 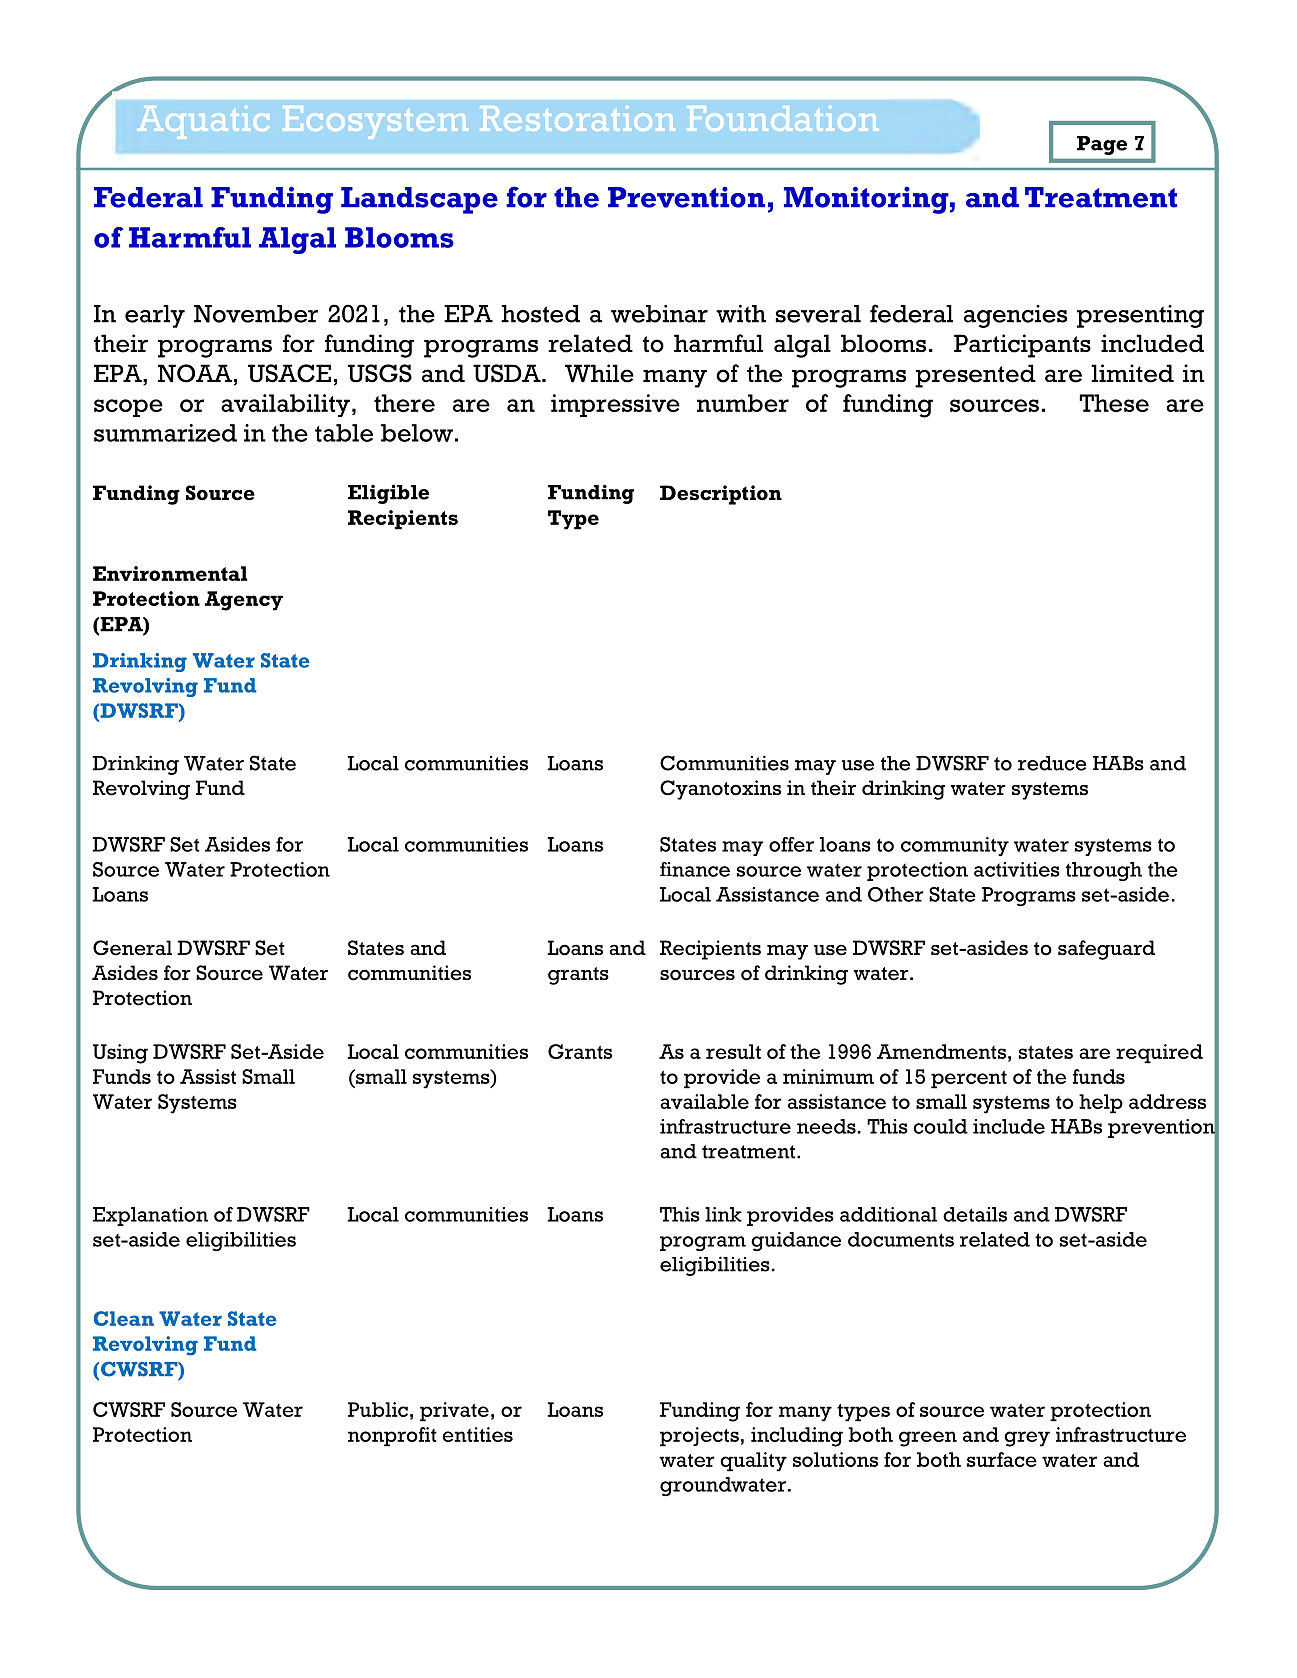 What do you see at coordinates (1106, 950) in the screenshot?
I see `safeguard` at bounding box center [1106, 950].
